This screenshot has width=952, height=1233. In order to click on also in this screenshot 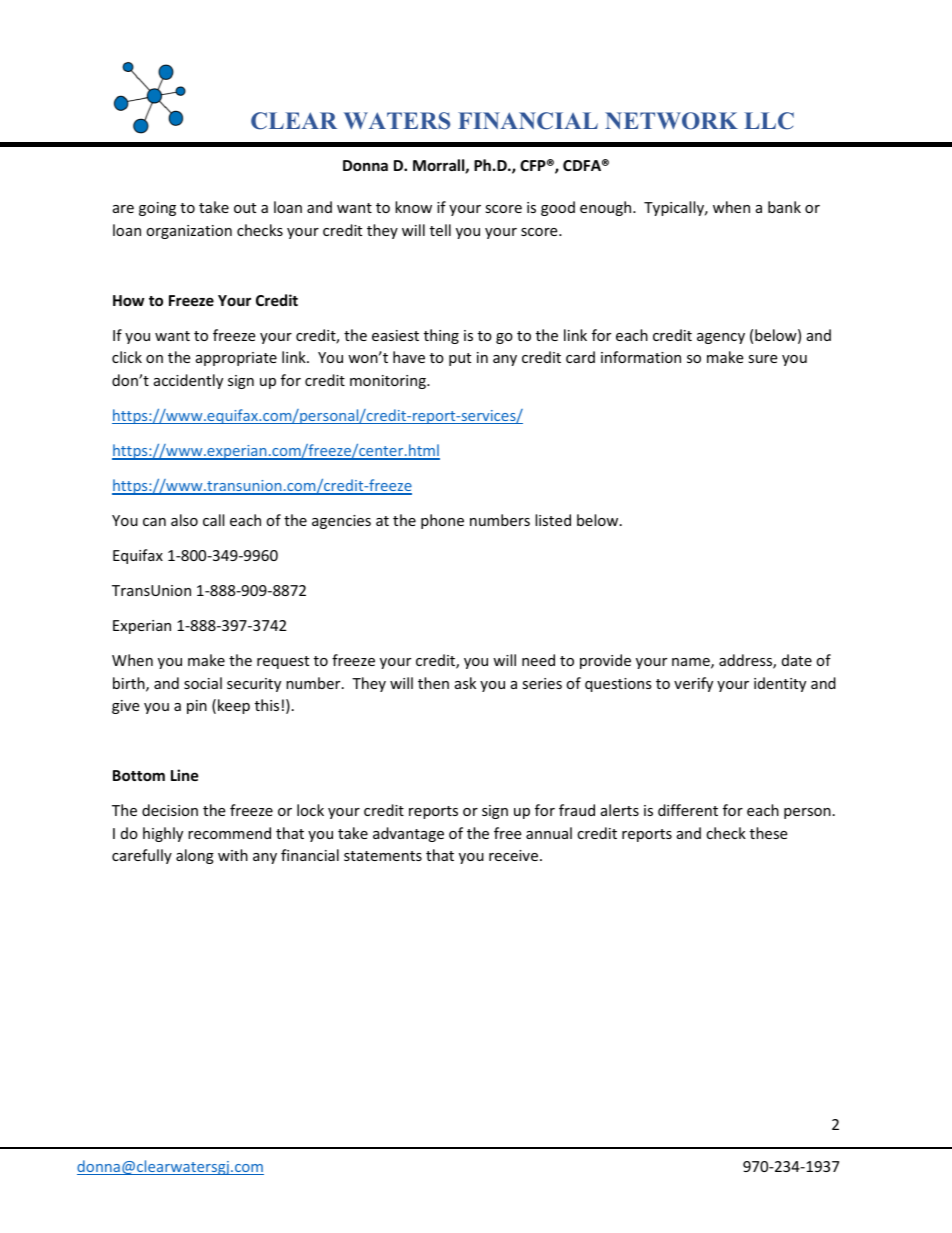, I will do `click(184, 520)`.
